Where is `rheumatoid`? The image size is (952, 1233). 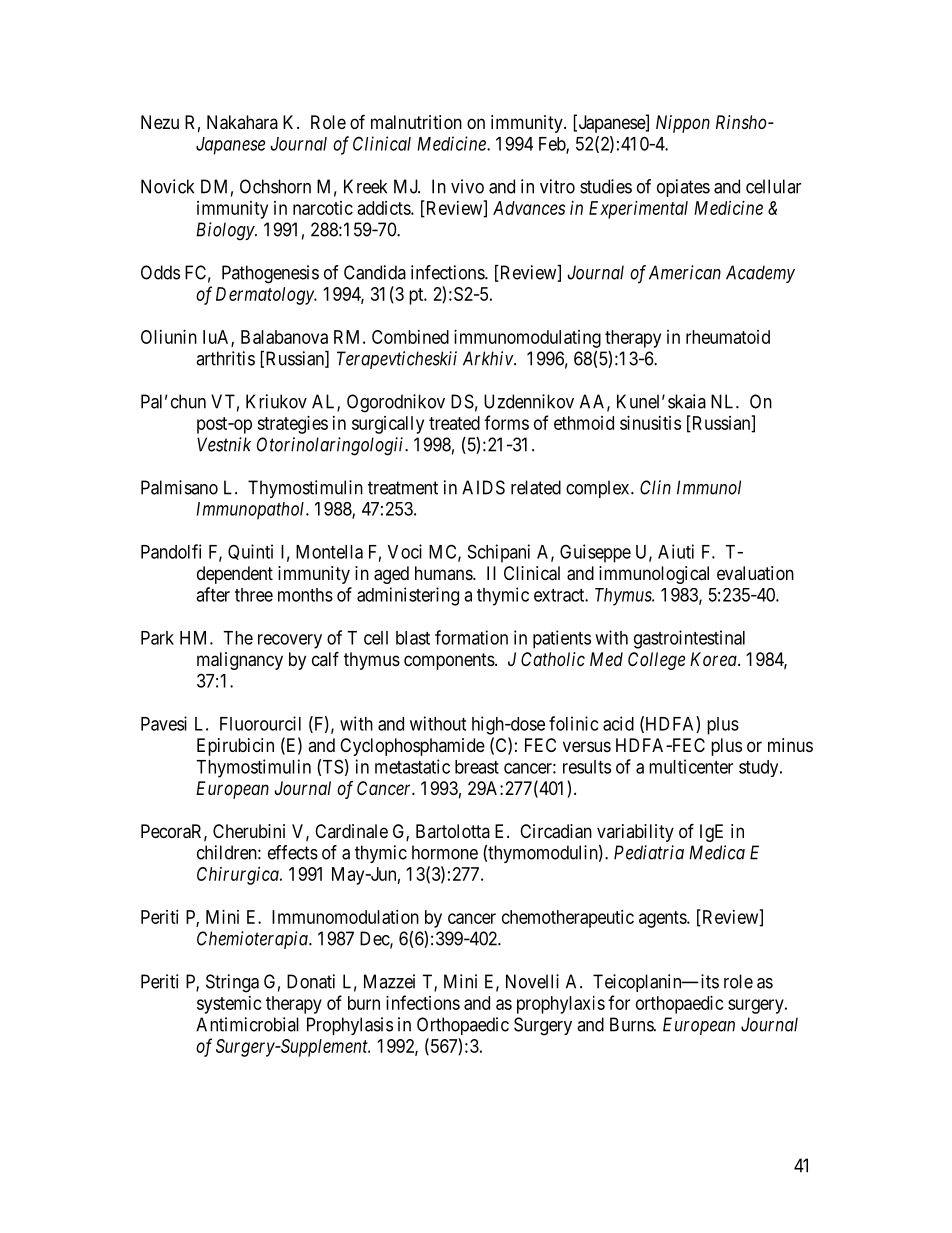 rheumatoid is located at coordinates (728, 337).
